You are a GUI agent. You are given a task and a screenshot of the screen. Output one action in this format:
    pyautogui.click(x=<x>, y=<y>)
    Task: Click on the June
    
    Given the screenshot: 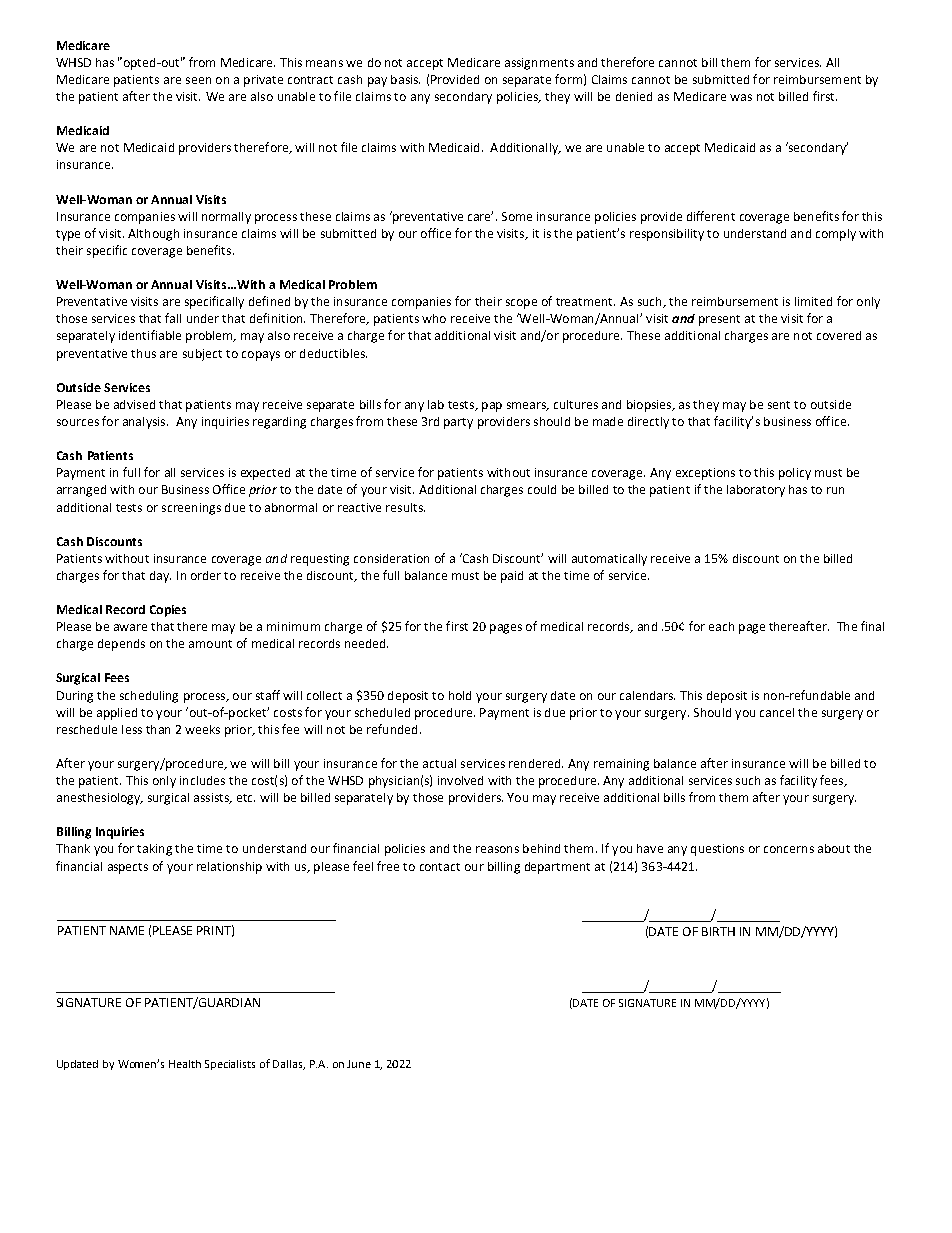 What is the action you would take?
    pyautogui.click(x=359, y=1064)
